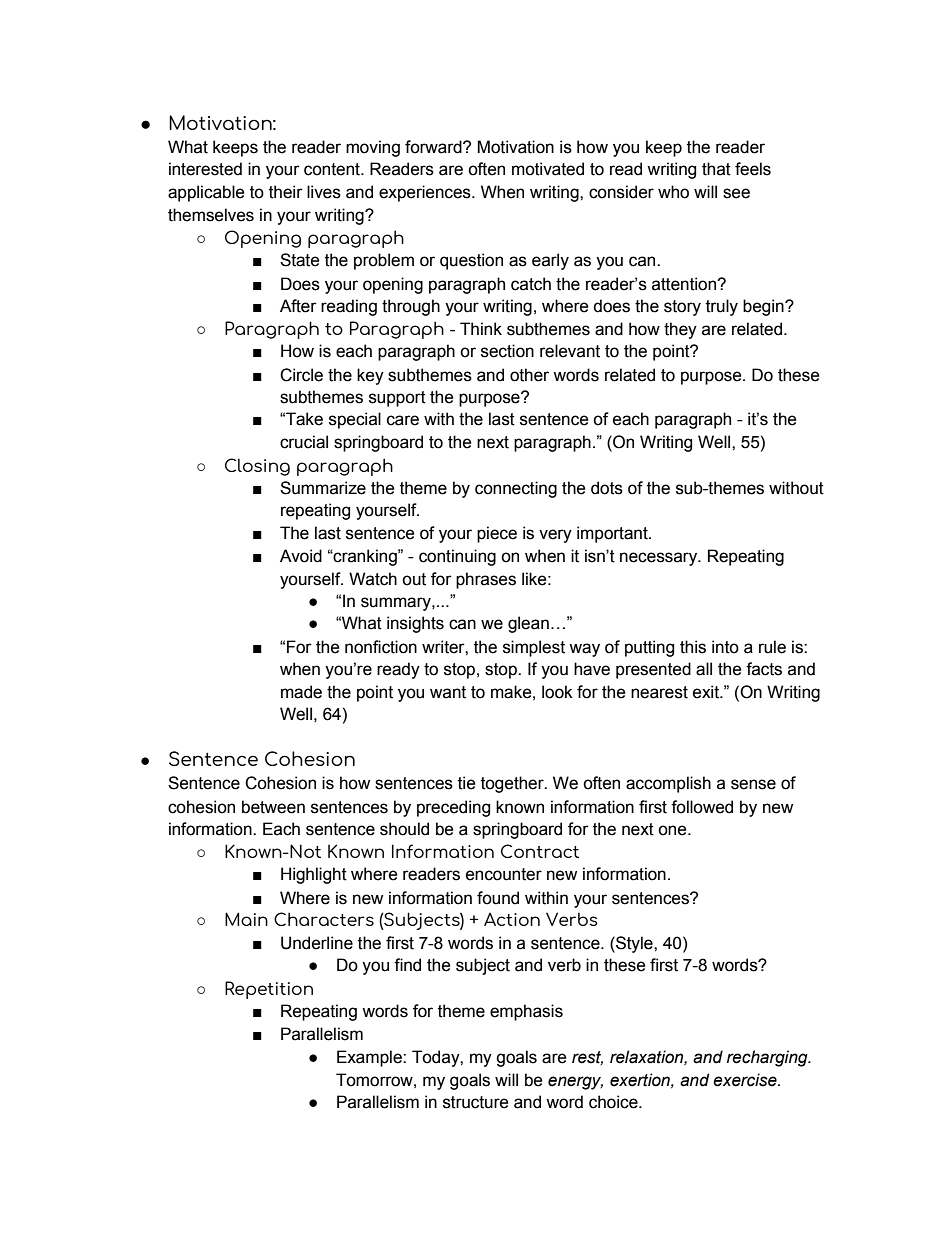 This screenshot has width=952, height=1233. I want to click on that, so click(716, 169).
